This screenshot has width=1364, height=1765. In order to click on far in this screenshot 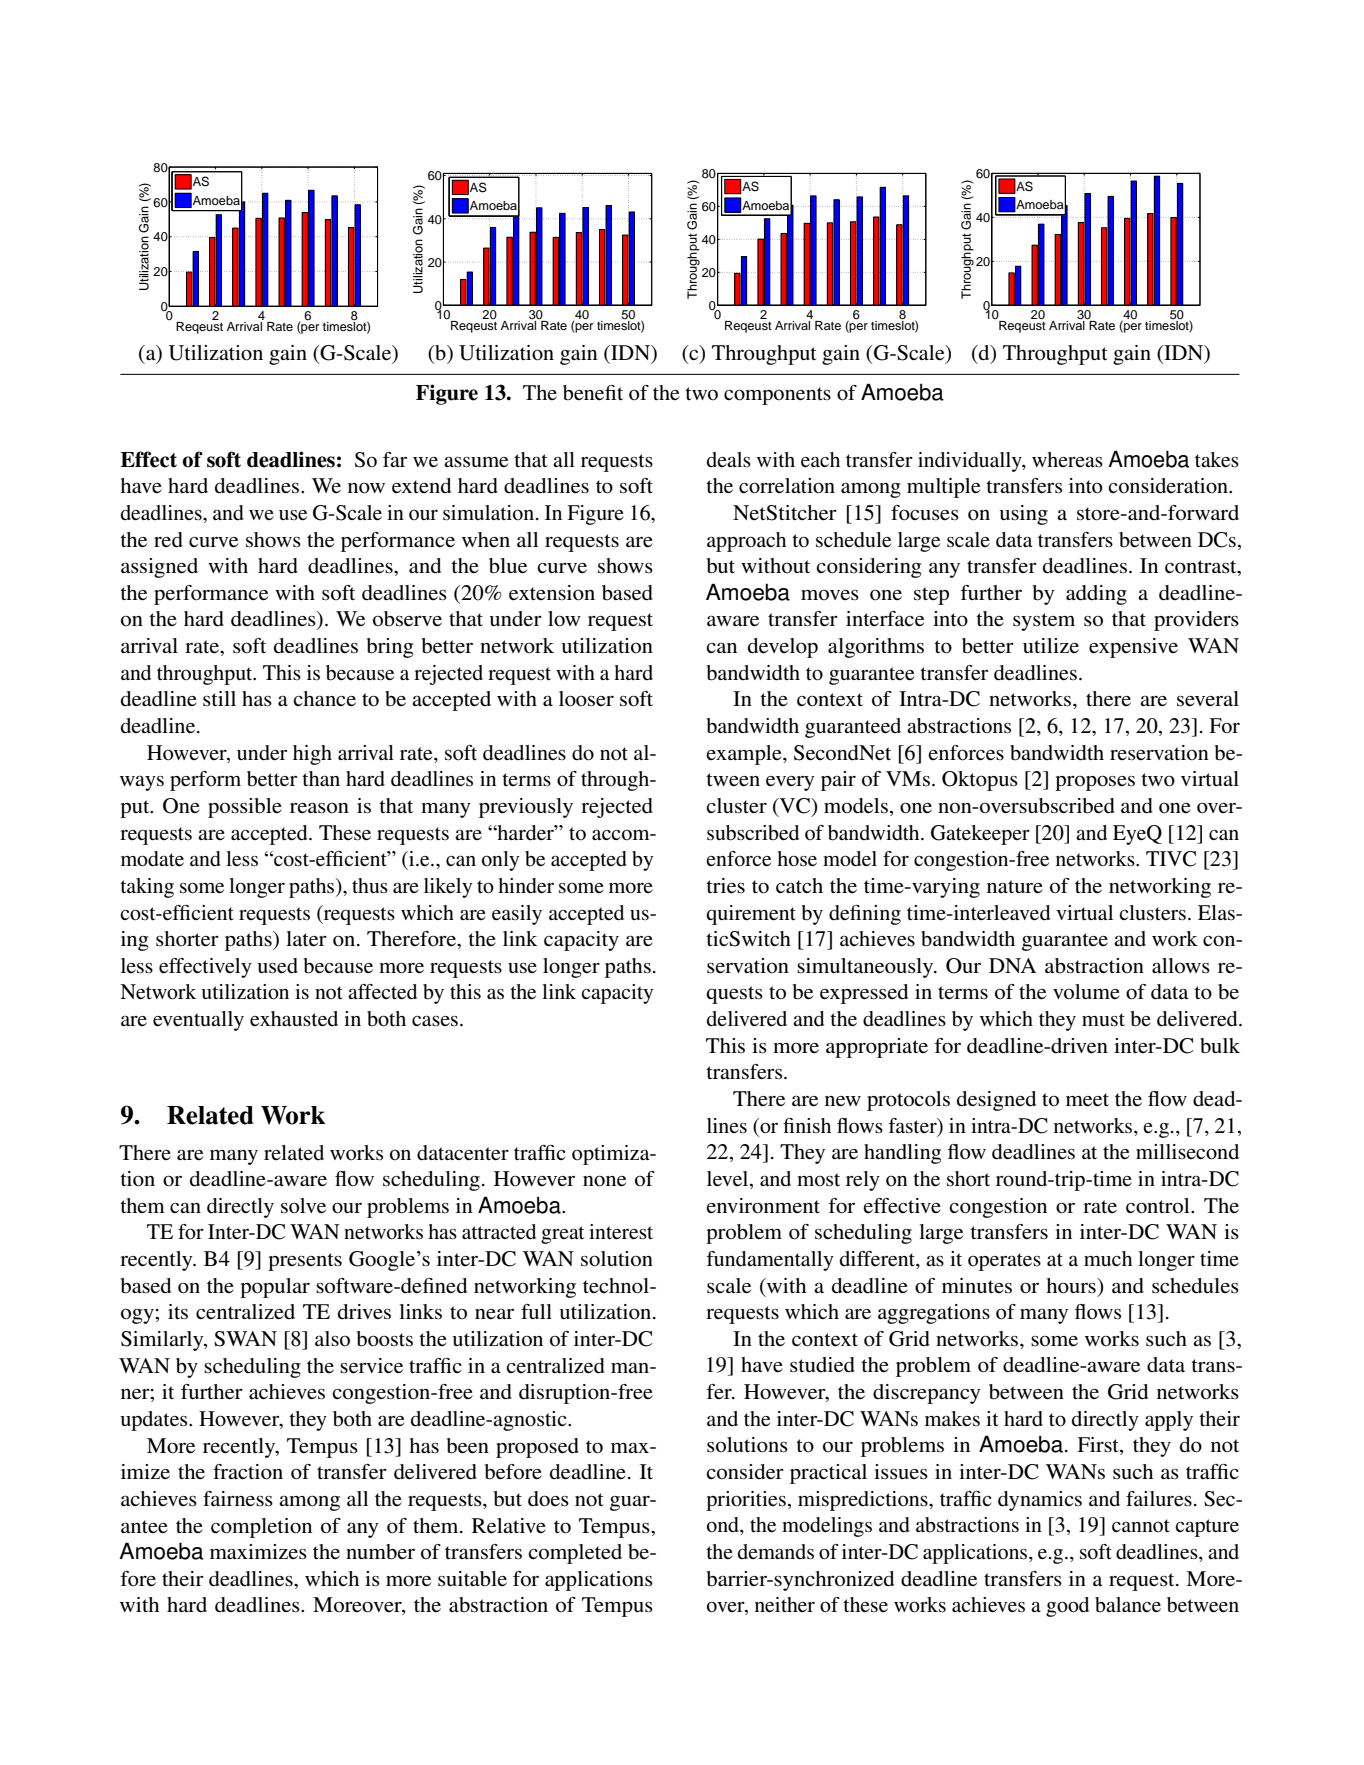, I will do `click(395, 459)`.
